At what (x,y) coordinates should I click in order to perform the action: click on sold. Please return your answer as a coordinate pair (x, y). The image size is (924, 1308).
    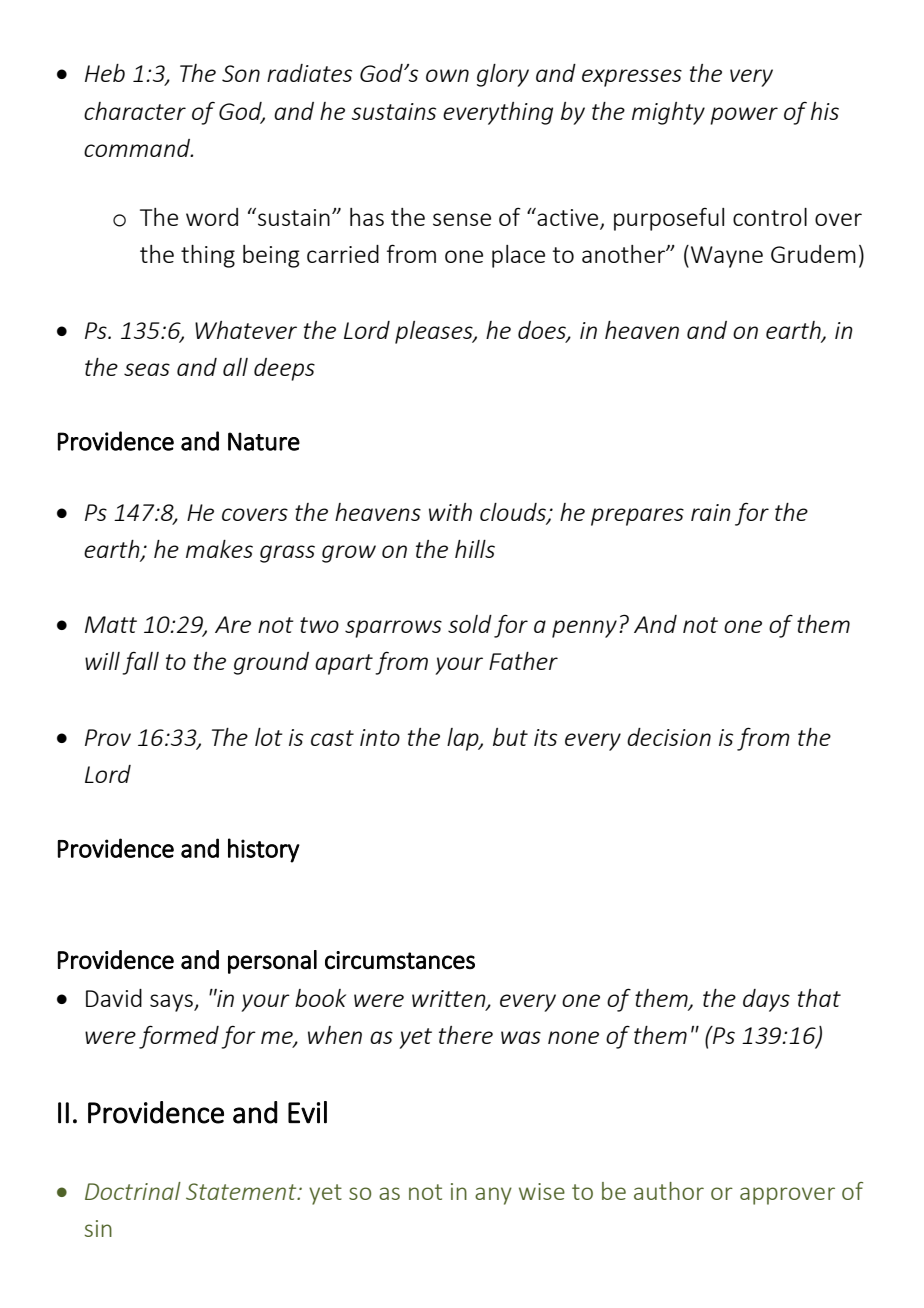
    Looking at the image, I should click on (470, 624).
